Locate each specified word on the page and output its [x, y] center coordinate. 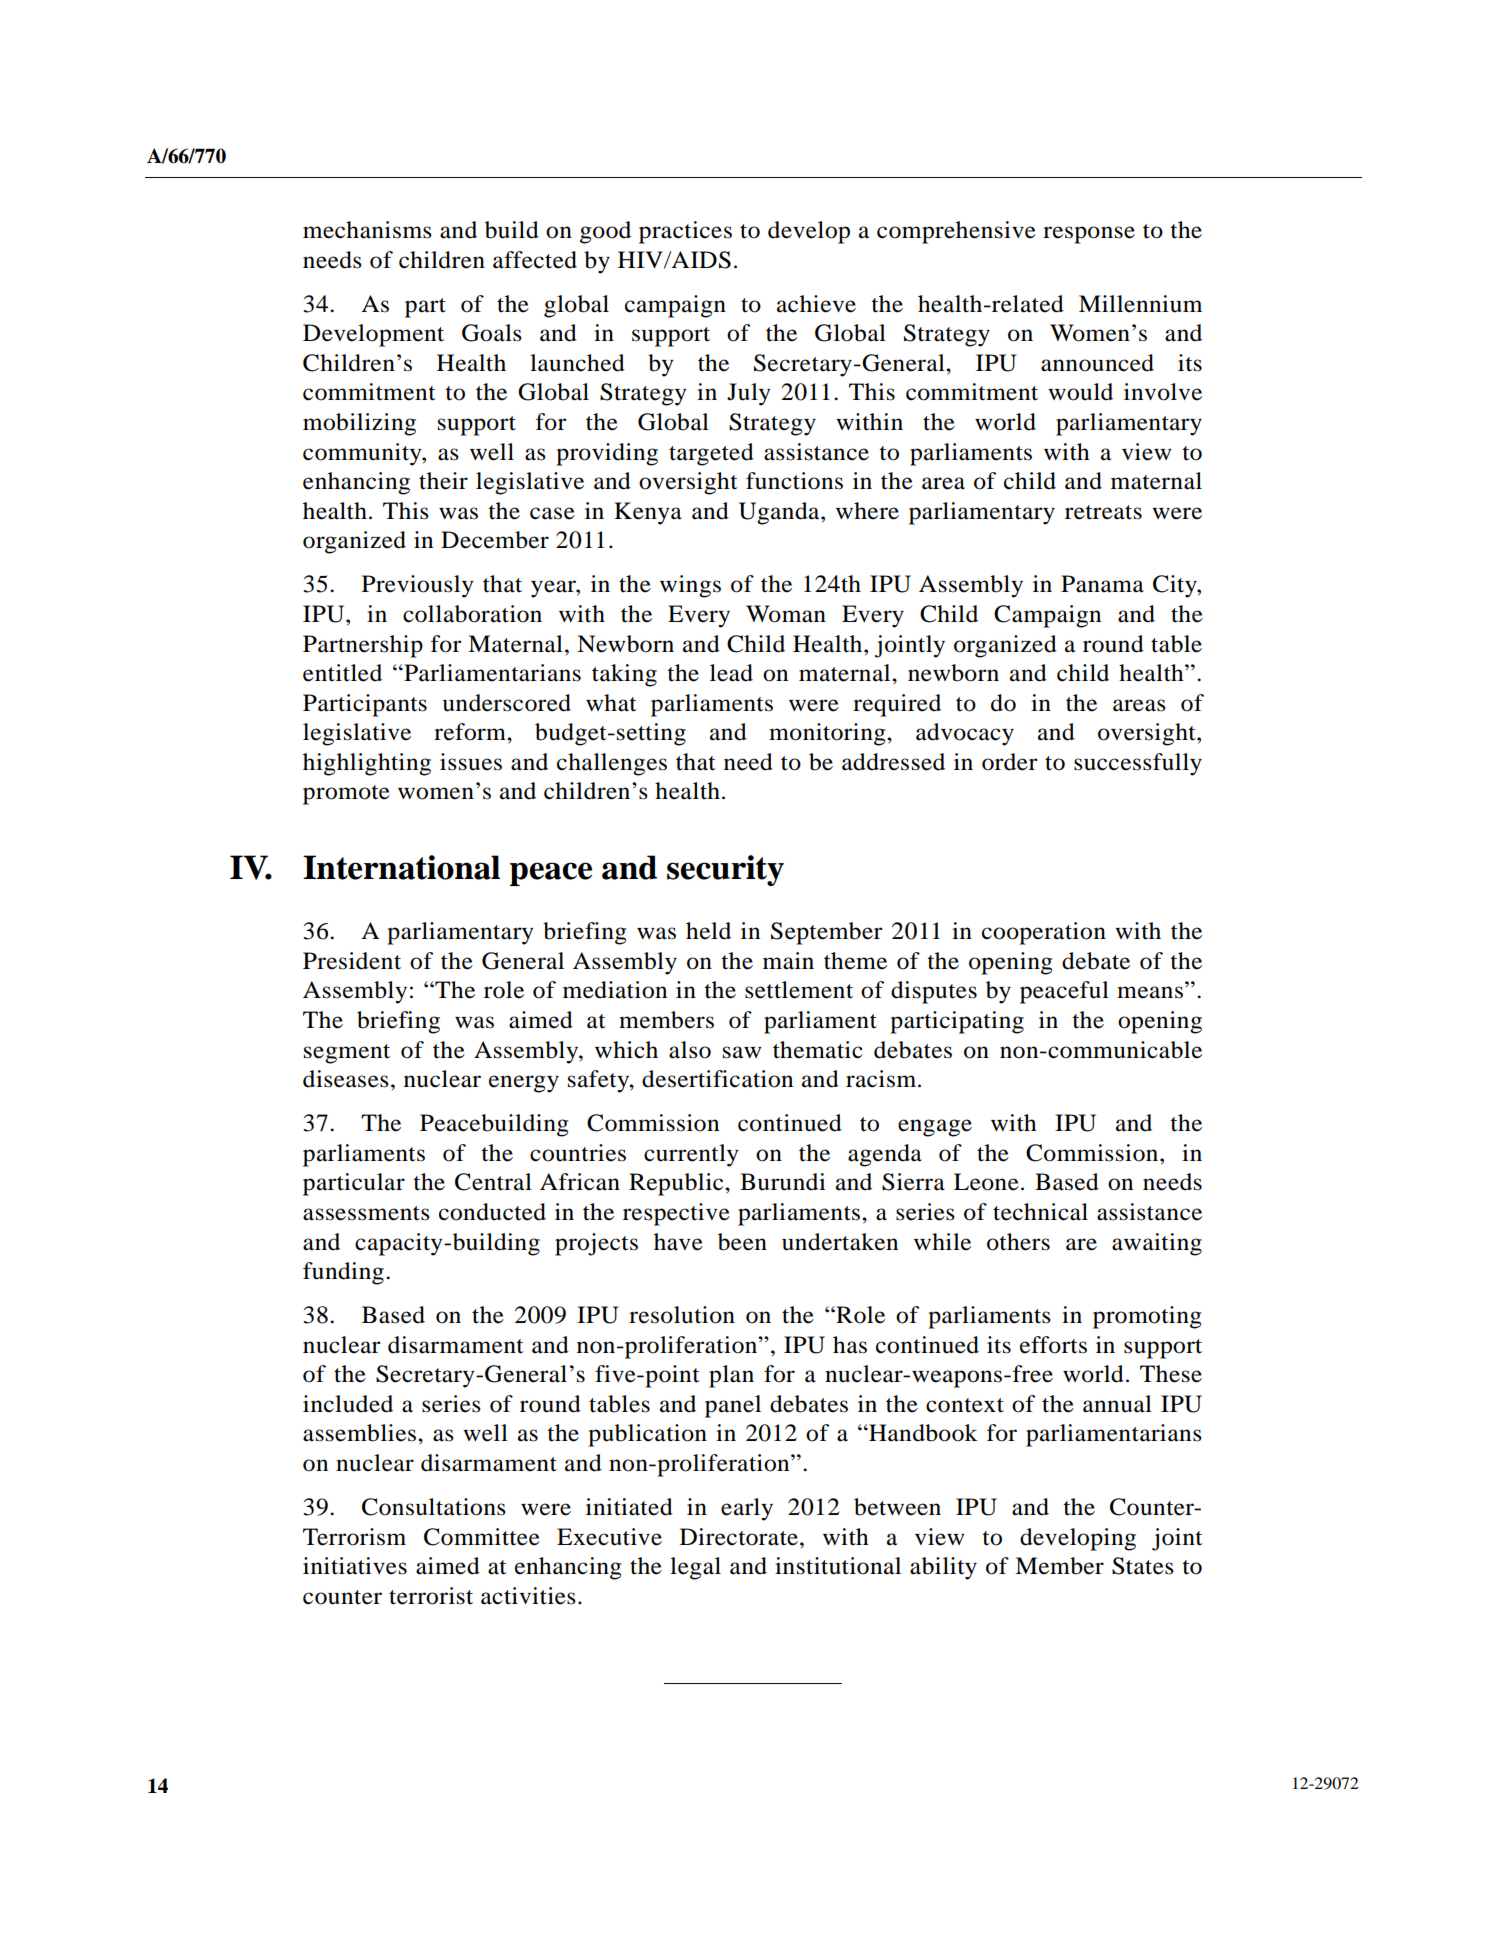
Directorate [739, 1537]
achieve [816, 304]
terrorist [431, 1596]
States [1143, 1566]
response [1089, 235]
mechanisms [367, 230]
